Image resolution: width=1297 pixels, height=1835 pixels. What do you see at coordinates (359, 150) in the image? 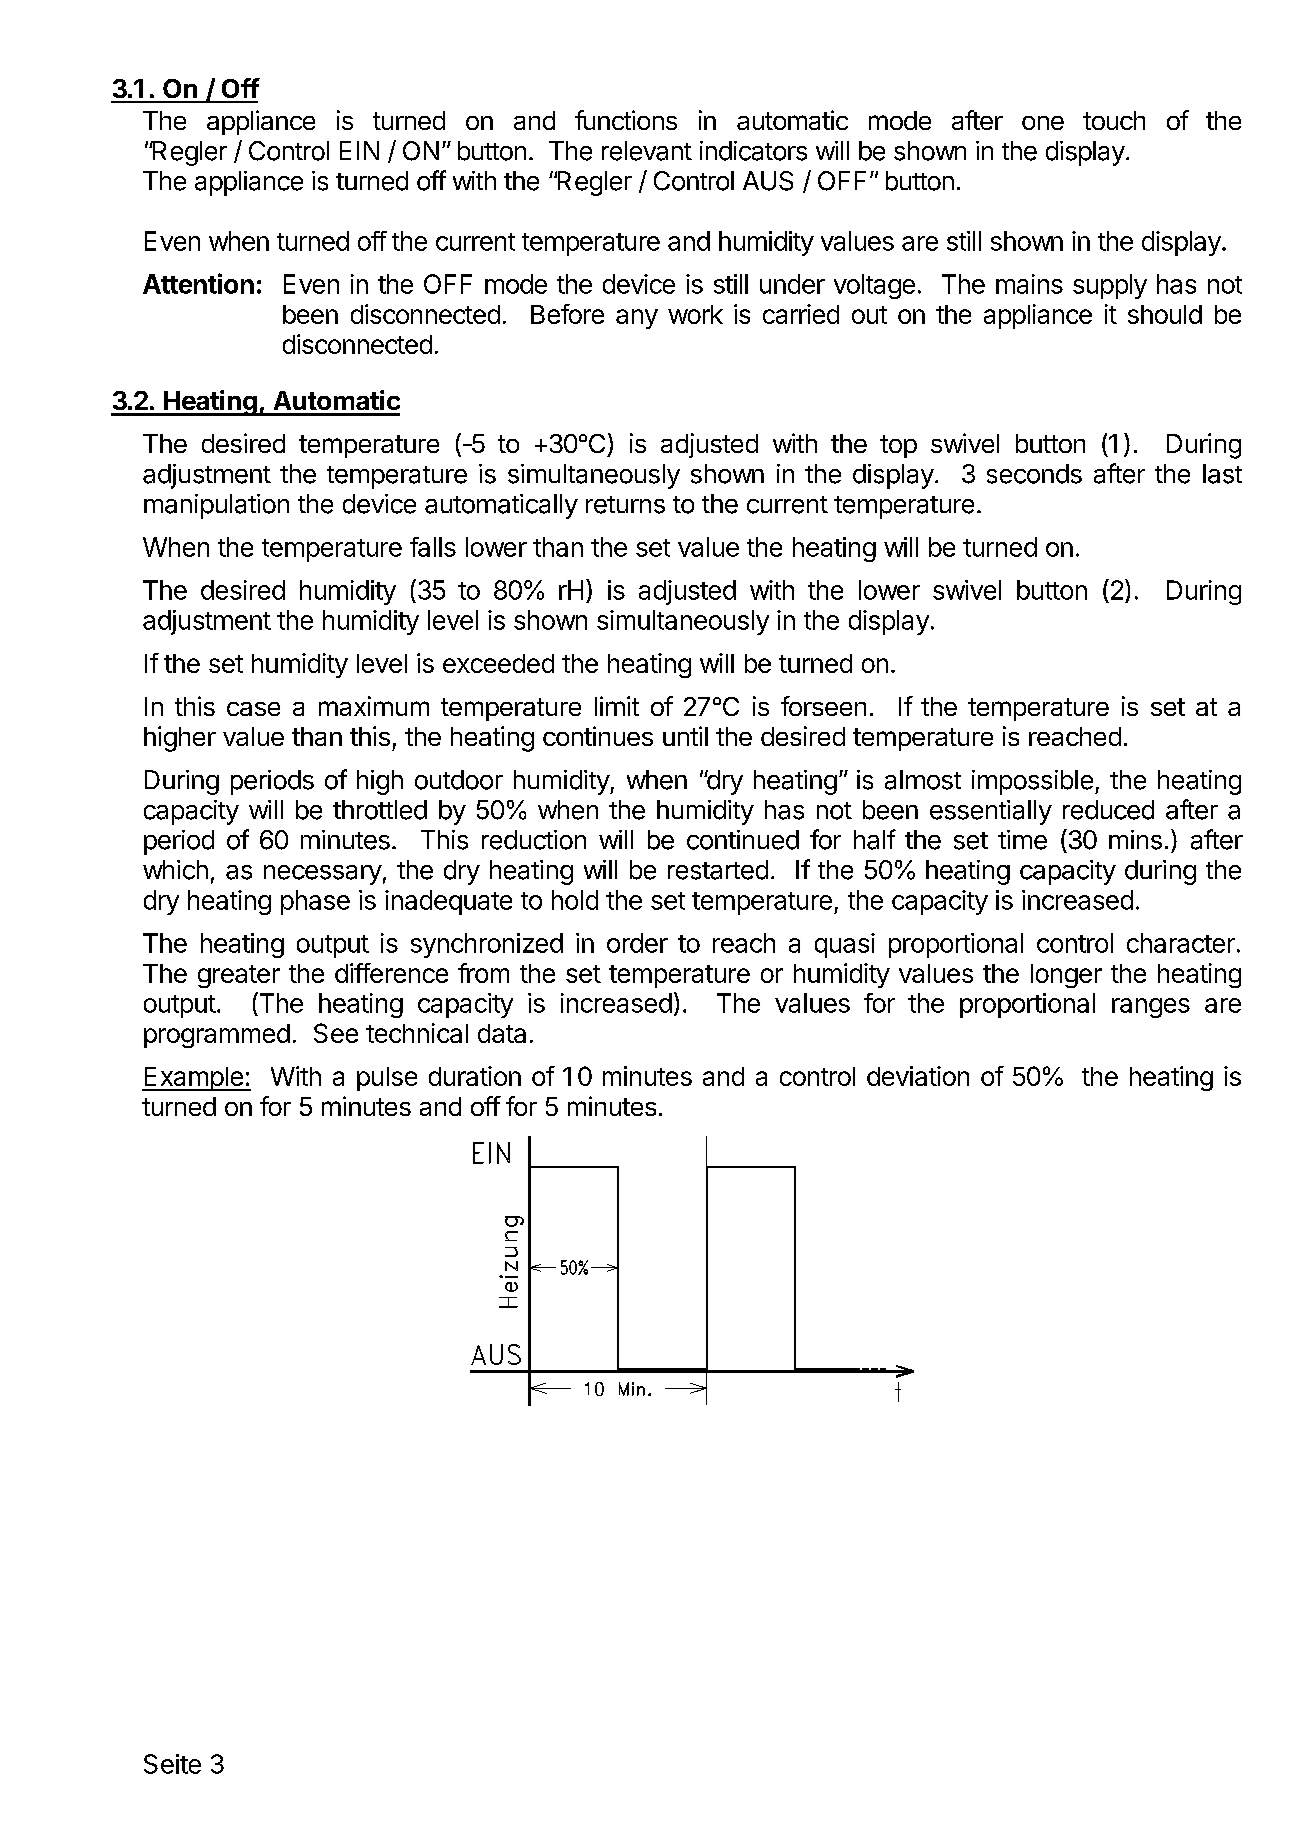
I see `EIN` at bounding box center [359, 150].
